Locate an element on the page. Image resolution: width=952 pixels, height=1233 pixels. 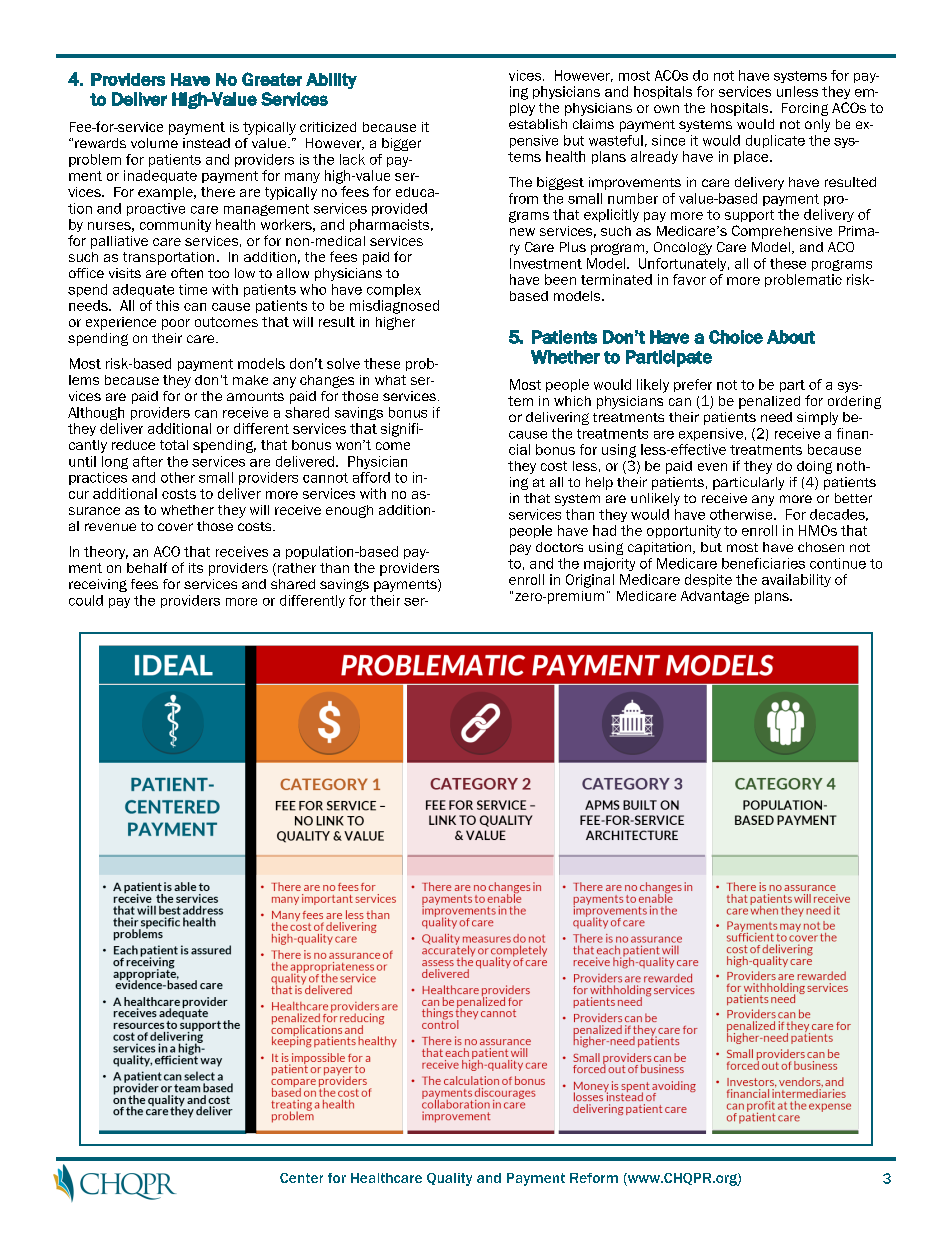
behalf is located at coordinates (147, 567).
